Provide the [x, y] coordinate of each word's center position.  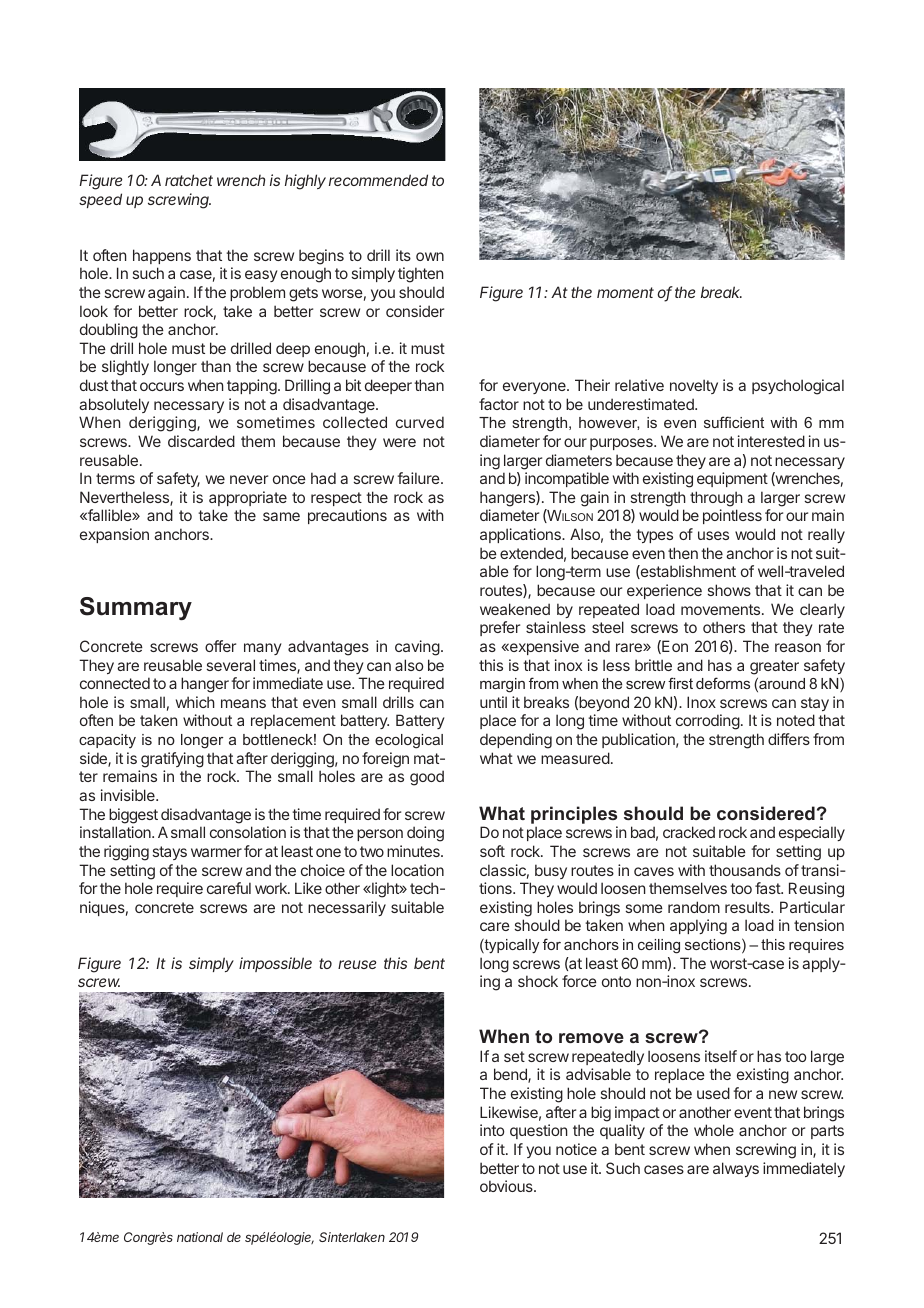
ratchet [189, 180]
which [195, 702]
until [493, 702]
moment [625, 292]
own [430, 256]
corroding [708, 722]
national [200, 1237]
